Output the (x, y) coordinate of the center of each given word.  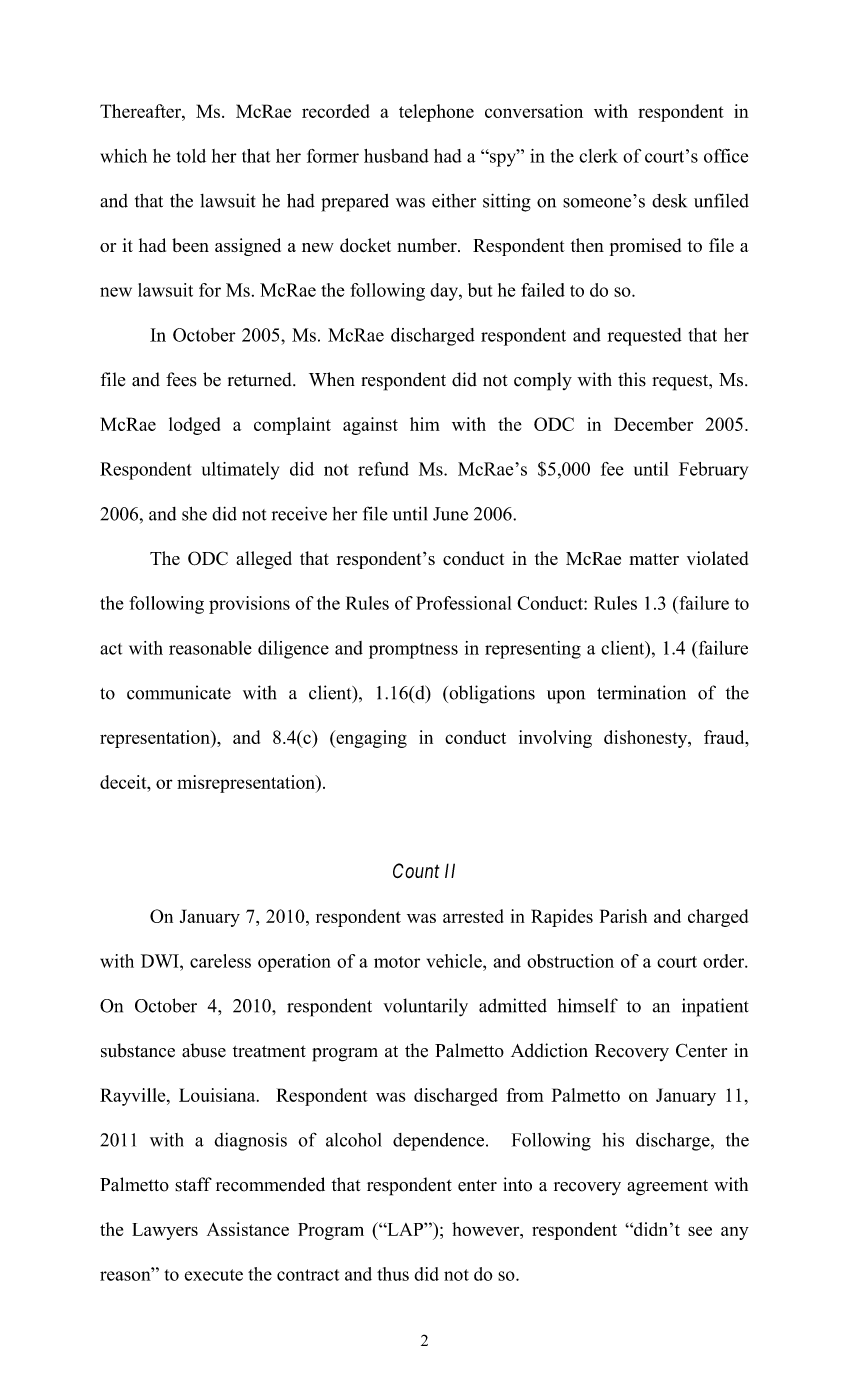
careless (220, 961)
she (194, 514)
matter (654, 559)
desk (669, 200)
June (450, 514)
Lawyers (165, 1231)
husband (396, 156)
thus (393, 1274)
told (191, 156)
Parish (623, 916)
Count (416, 870)
